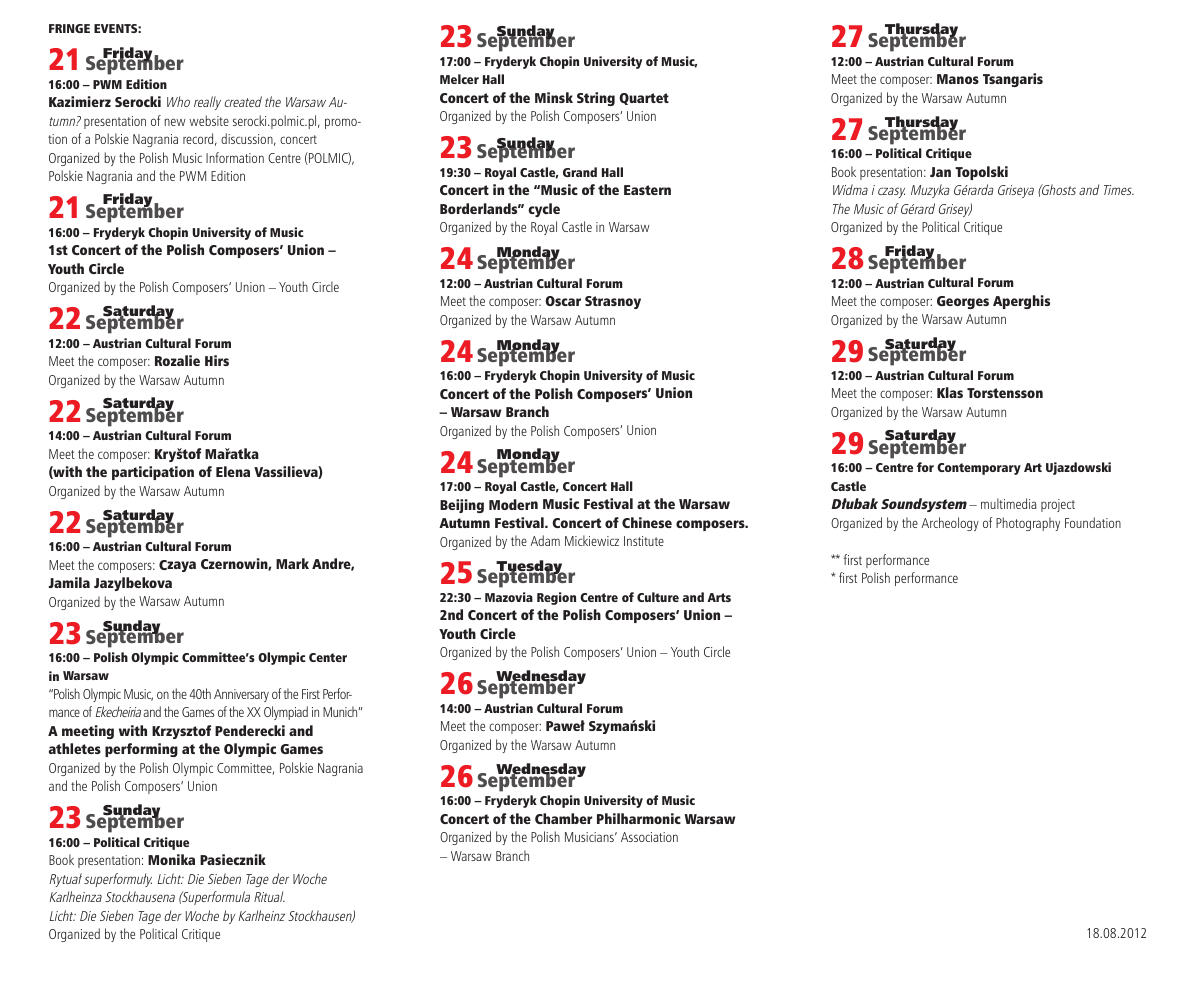 Image resolution: width=1198 pixels, height=1008 pixels. Describe the element at coordinates (563, 818) in the page. I see `Chamber` at that location.
